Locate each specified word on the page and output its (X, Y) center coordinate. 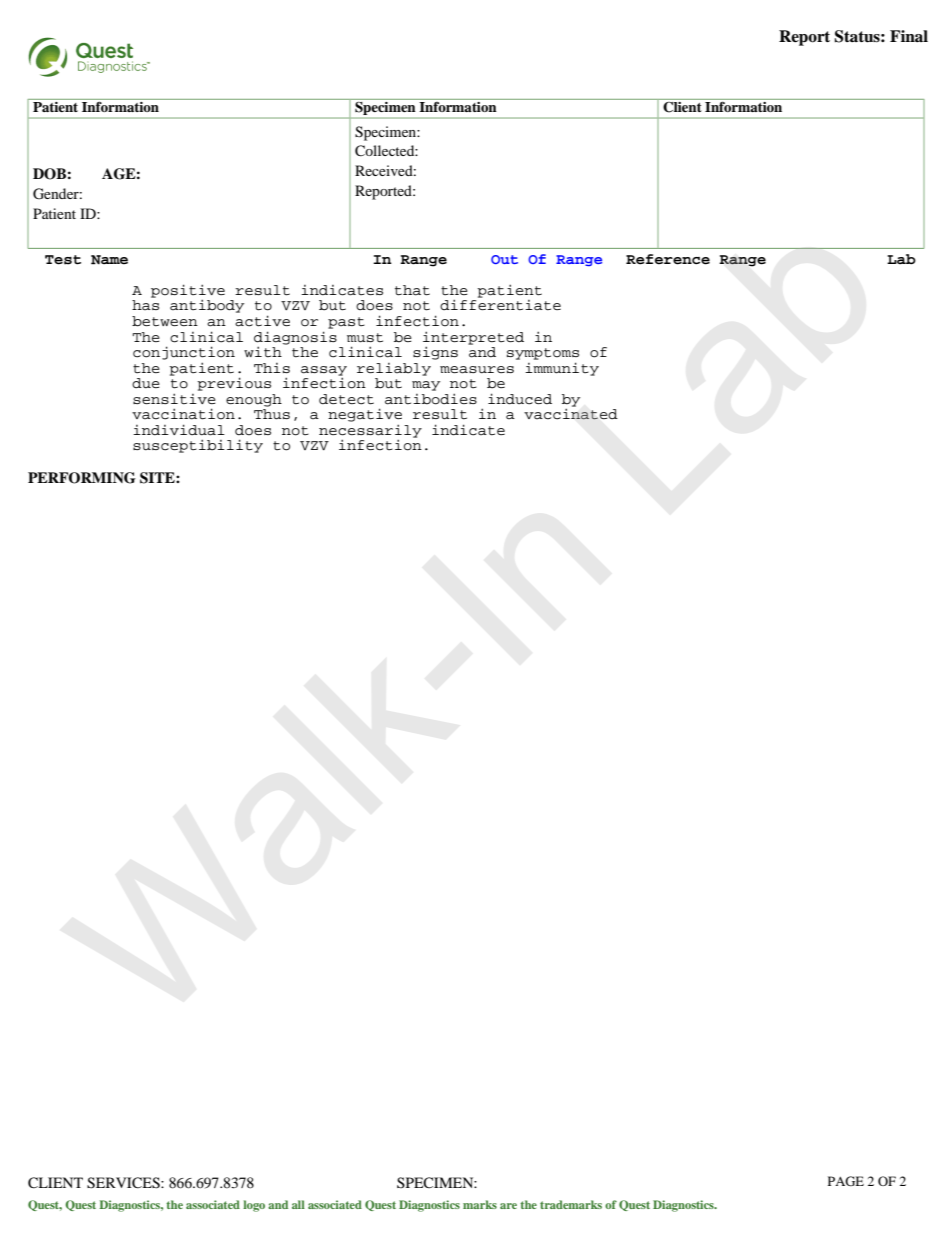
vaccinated (571, 414)
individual (179, 430)
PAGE (846, 1181)
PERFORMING (82, 478)
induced (520, 399)
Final (909, 36)
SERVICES (124, 1183)
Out (504, 259)
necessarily (370, 432)
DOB (49, 174)
